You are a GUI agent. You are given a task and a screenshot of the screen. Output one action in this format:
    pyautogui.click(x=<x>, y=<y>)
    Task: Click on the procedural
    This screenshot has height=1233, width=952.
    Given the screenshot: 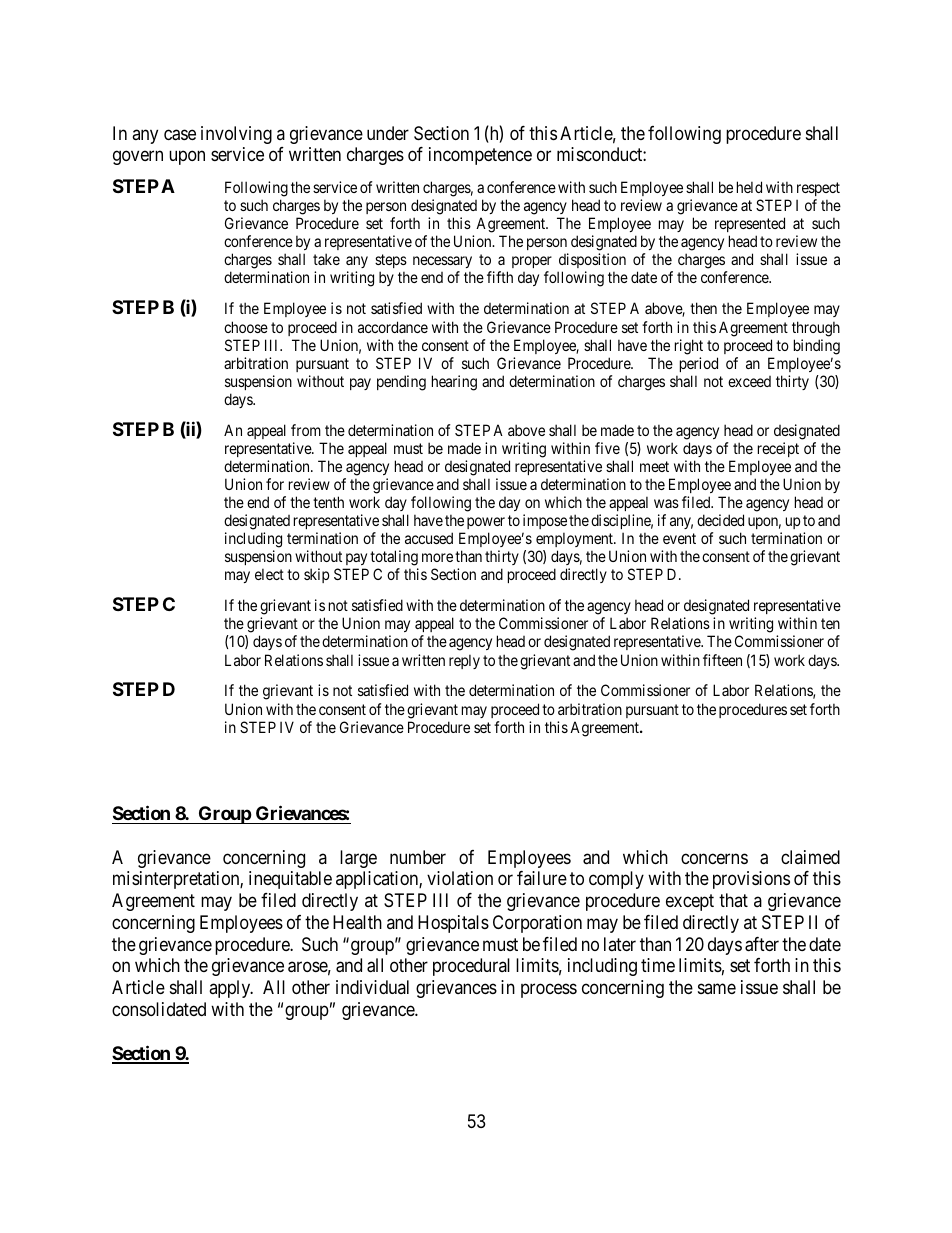 What is the action you would take?
    pyautogui.click(x=471, y=967)
